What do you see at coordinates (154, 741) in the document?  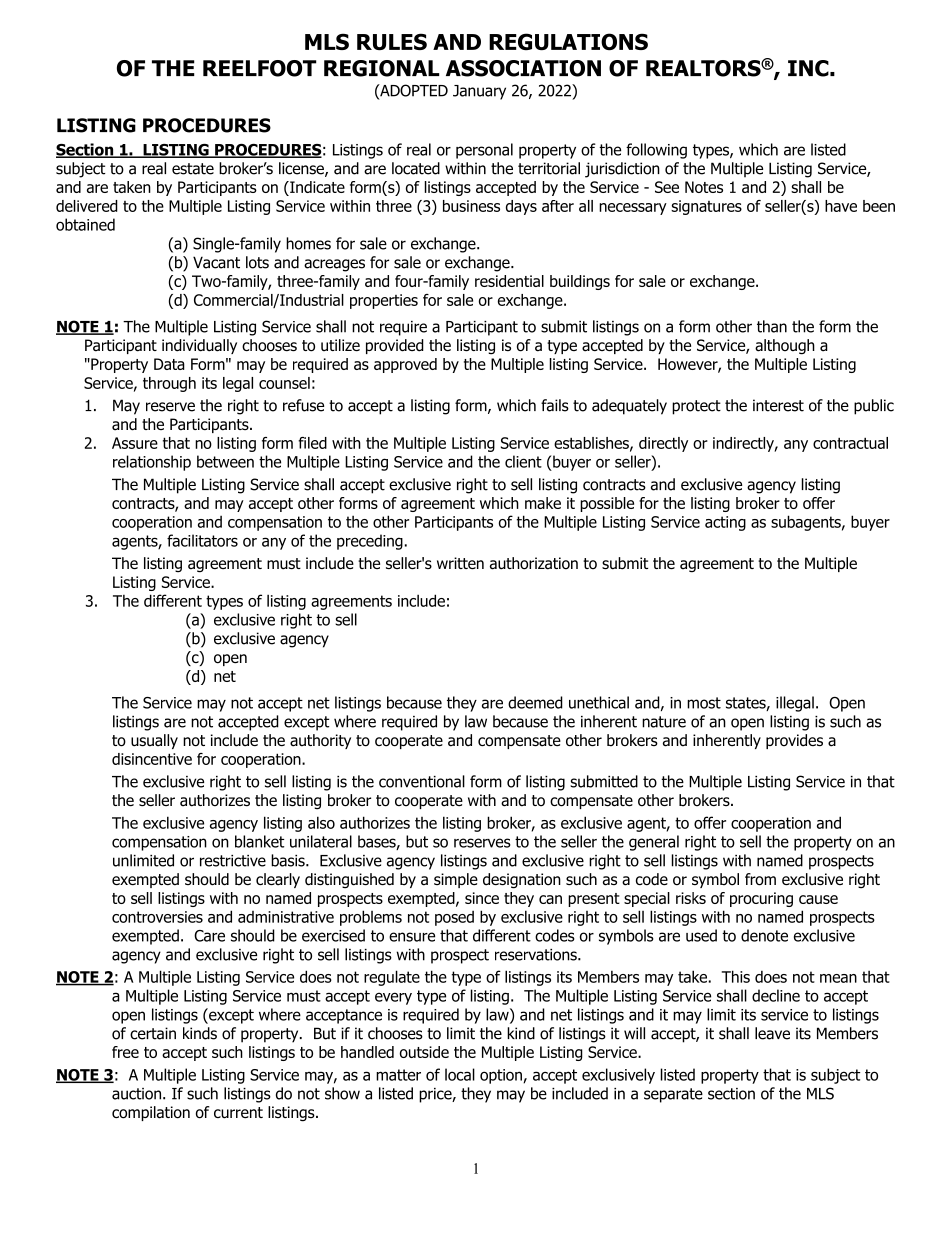 I see `usually` at bounding box center [154, 741].
